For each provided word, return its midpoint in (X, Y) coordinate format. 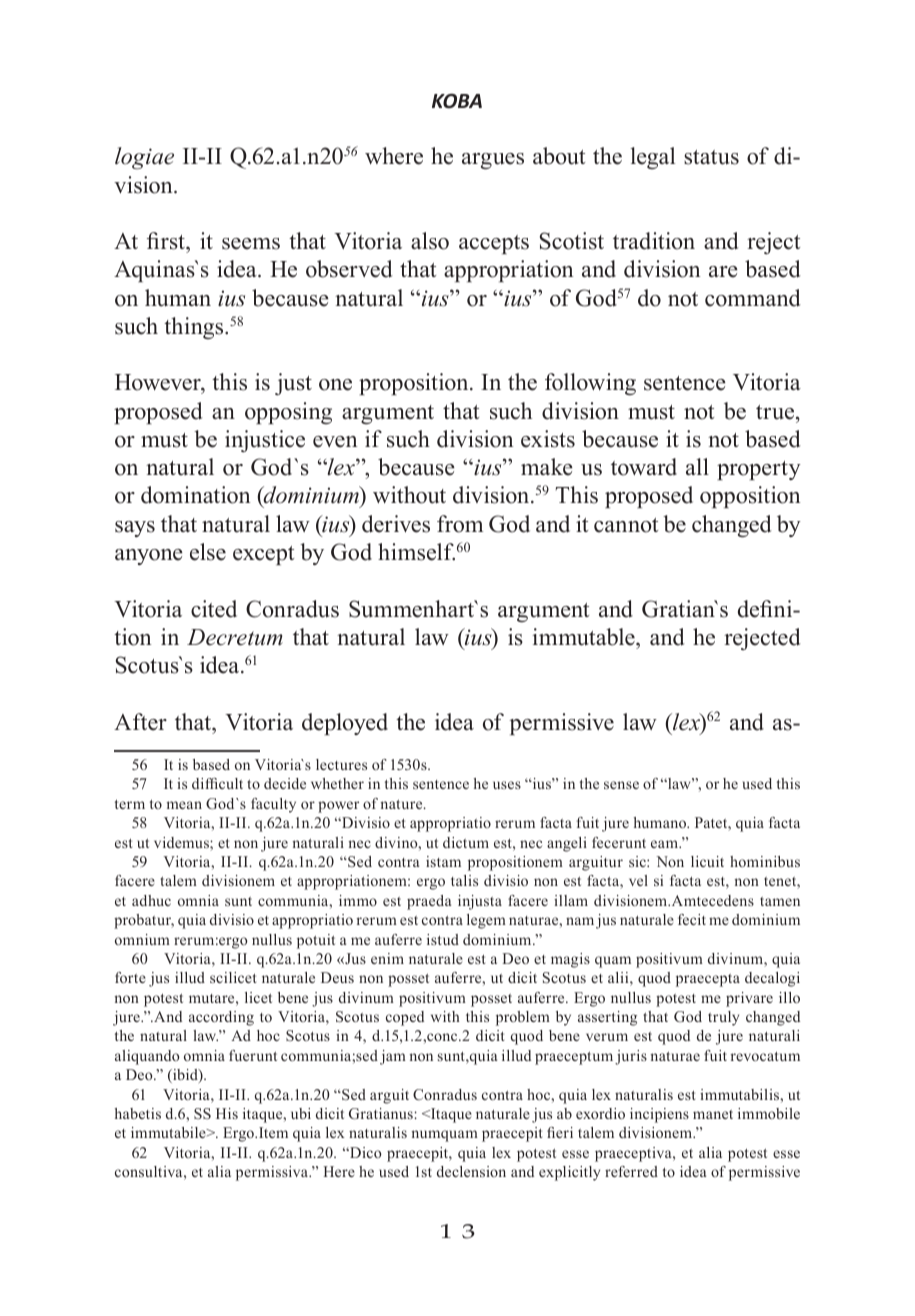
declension (471, 1171)
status (711, 157)
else (208, 552)
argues (493, 161)
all (697, 466)
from (460, 524)
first (167, 241)
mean (184, 805)
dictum (466, 842)
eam (665, 844)
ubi (301, 1113)
